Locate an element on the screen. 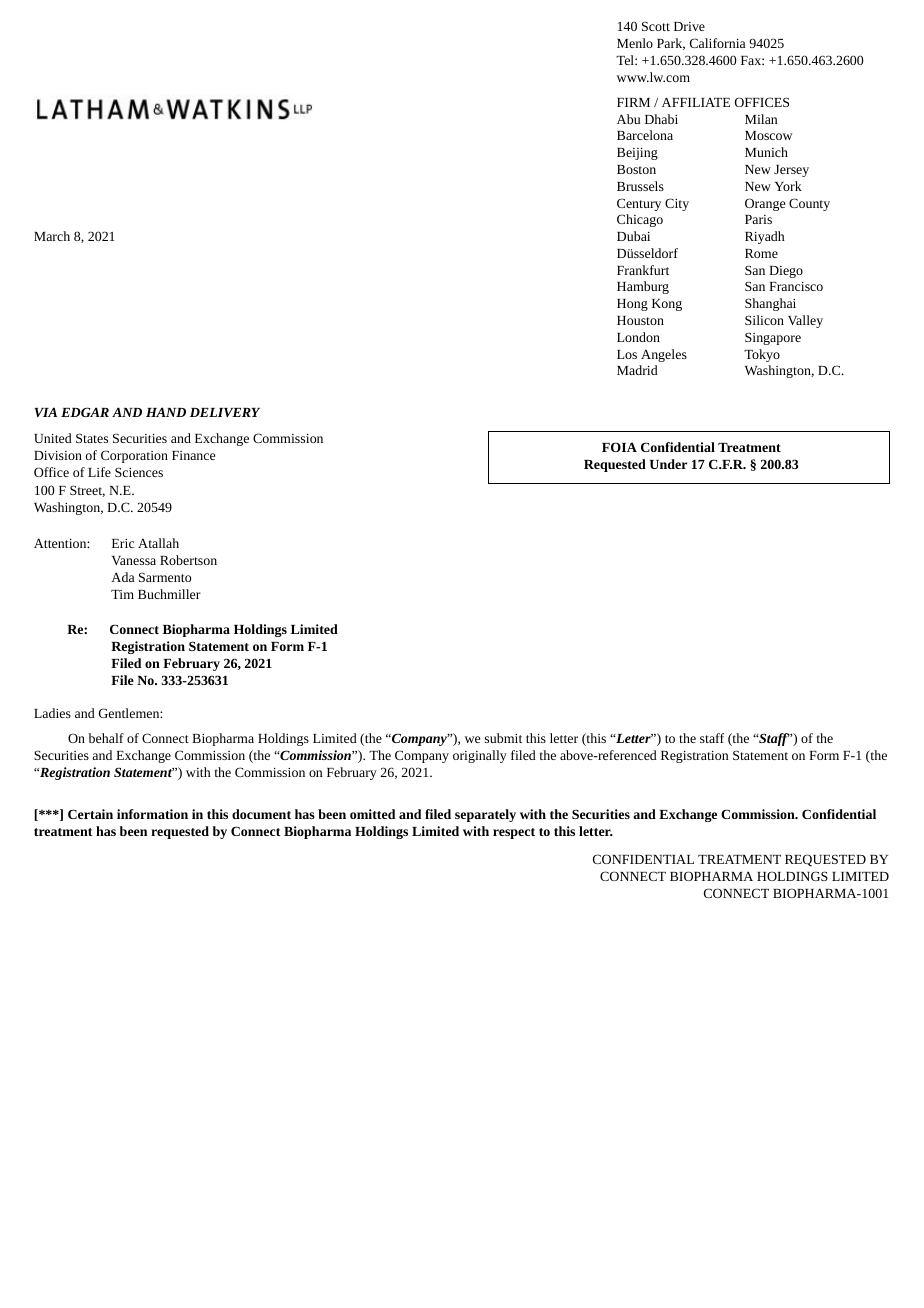  Certain is located at coordinates (90, 814).
